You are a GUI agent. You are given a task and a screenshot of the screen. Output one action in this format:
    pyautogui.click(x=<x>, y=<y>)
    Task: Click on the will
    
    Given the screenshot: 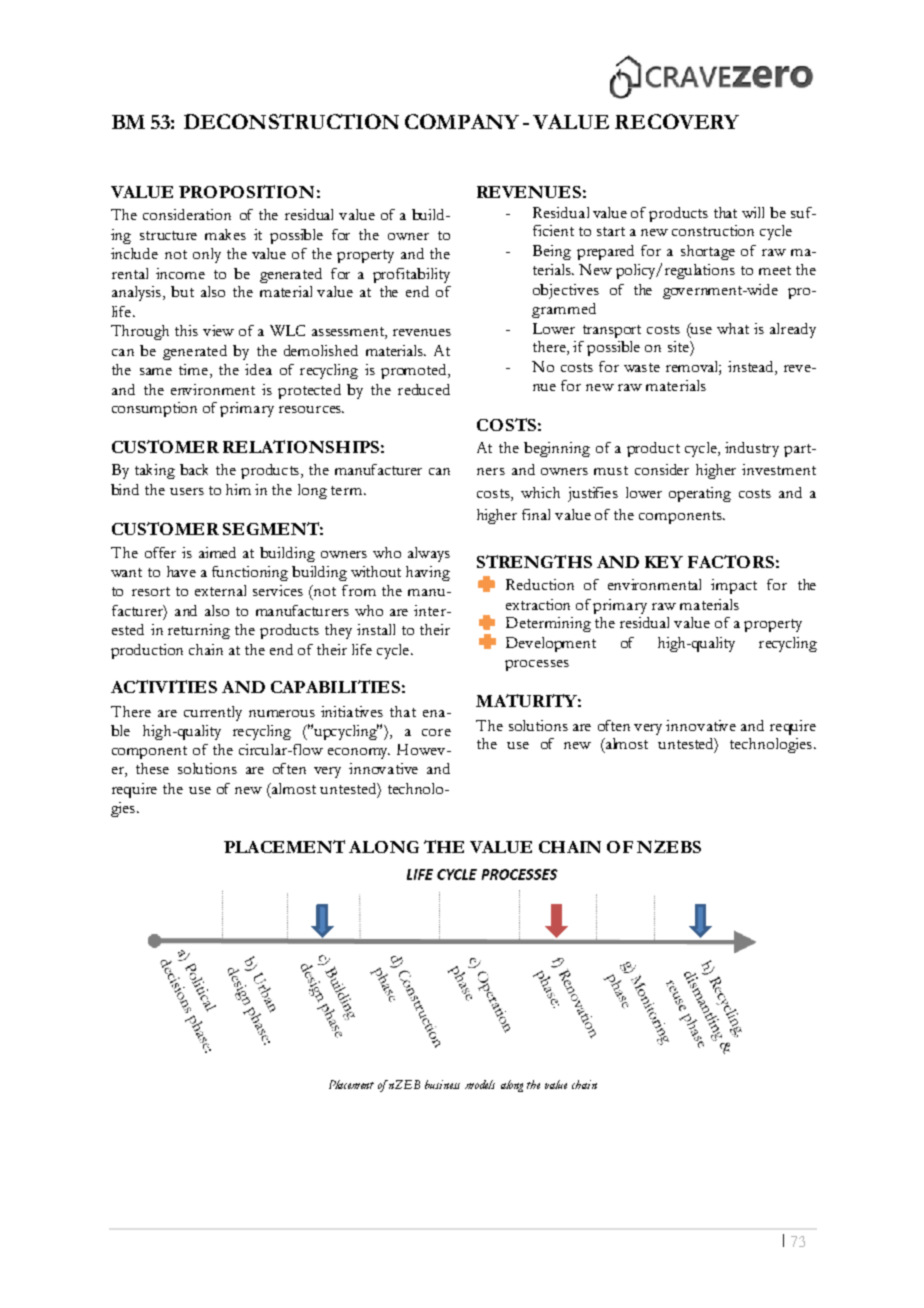 What is the action you would take?
    pyautogui.click(x=753, y=212)
